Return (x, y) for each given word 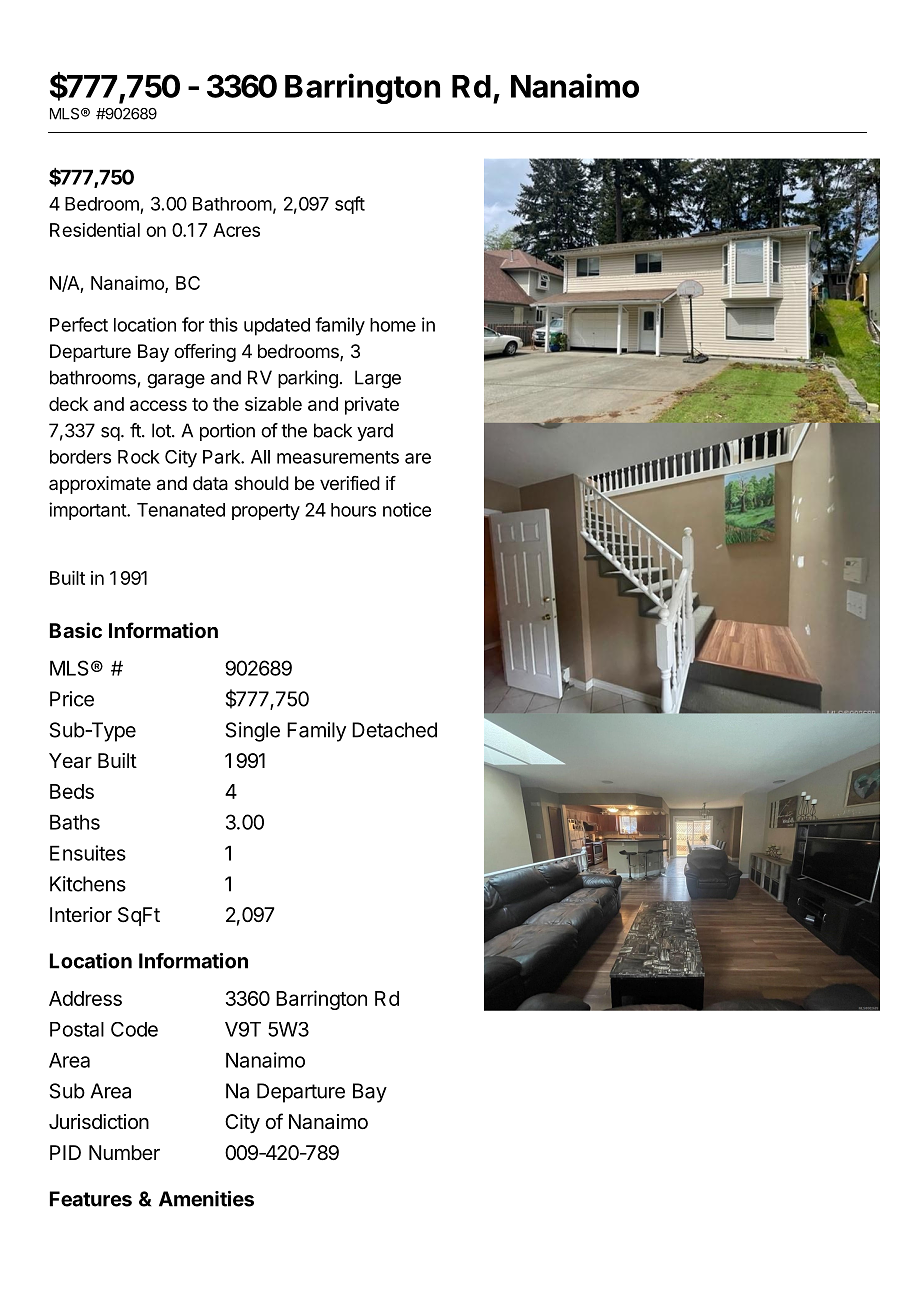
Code (134, 1029)
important (88, 511)
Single (253, 732)
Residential (95, 230)
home (393, 325)
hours (353, 510)
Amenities (206, 1199)
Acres (236, 230)
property (266, 512)
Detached (394, 730)
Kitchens (88, 884)
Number (124, 1152)
